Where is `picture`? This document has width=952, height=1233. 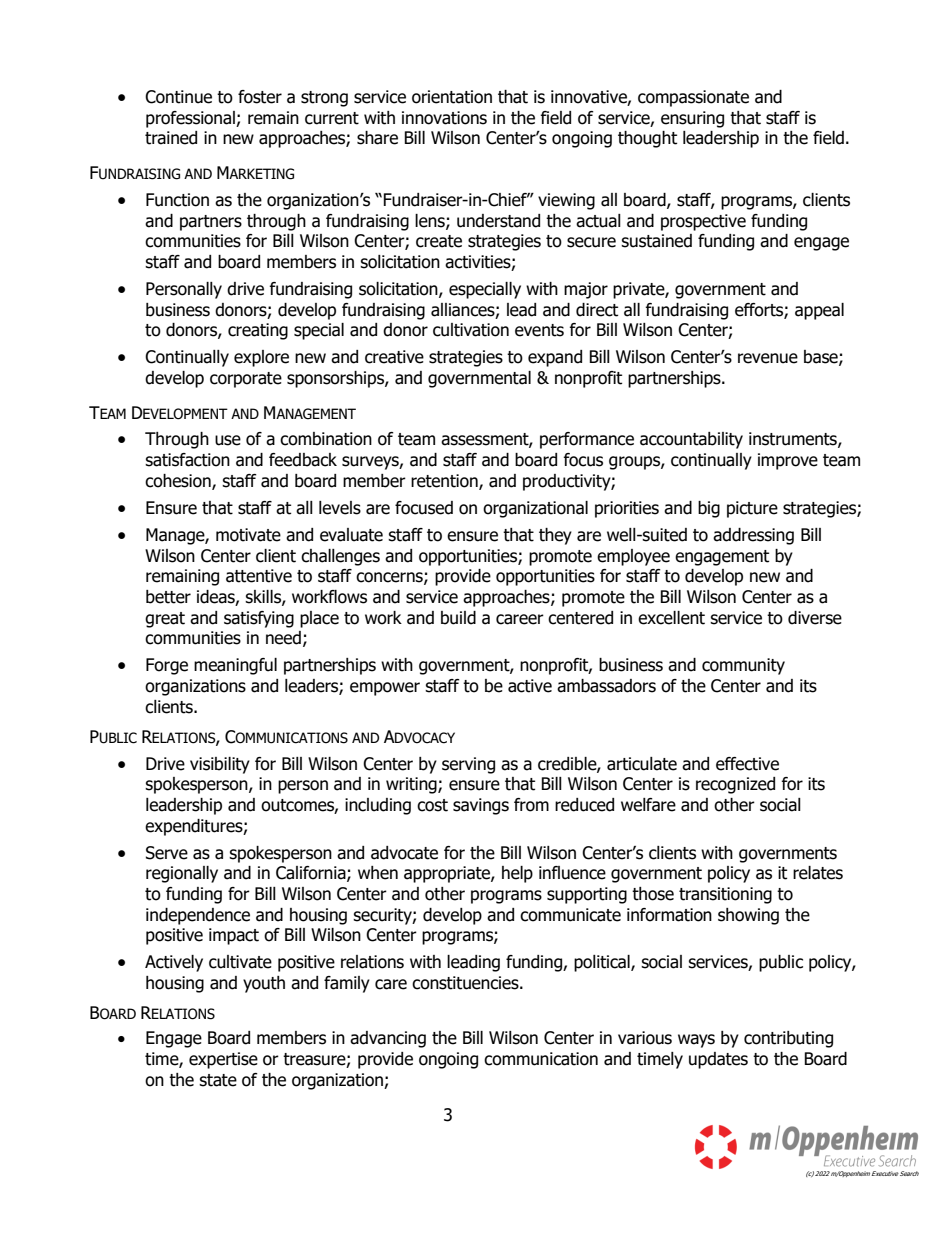
picture is located at coordinates (752, 509).
